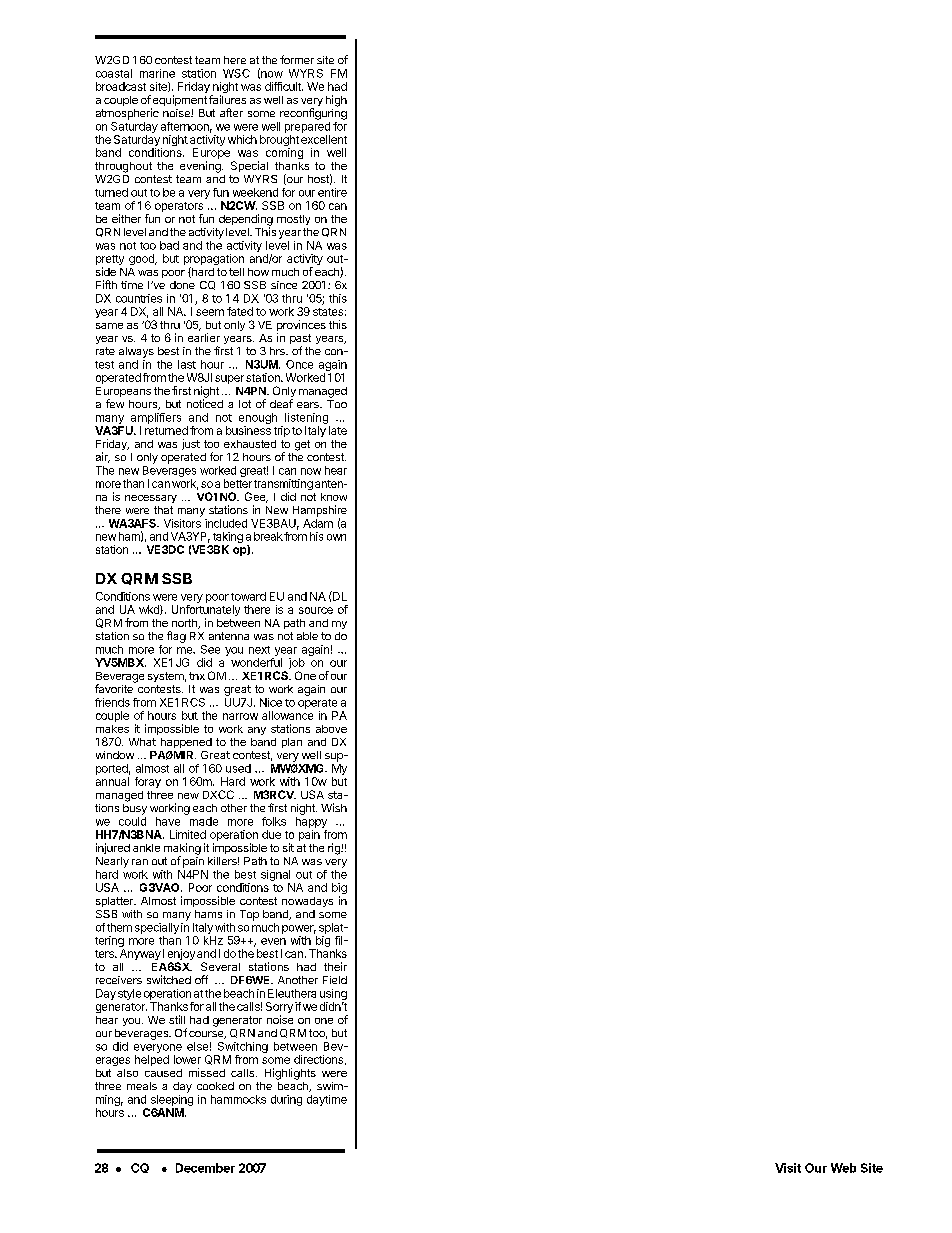 Image resolution: width=952 pixels, height=1233 pixels. Describe the element at coordinates (204, 821) in the screenshot. I see `made` at that location.
